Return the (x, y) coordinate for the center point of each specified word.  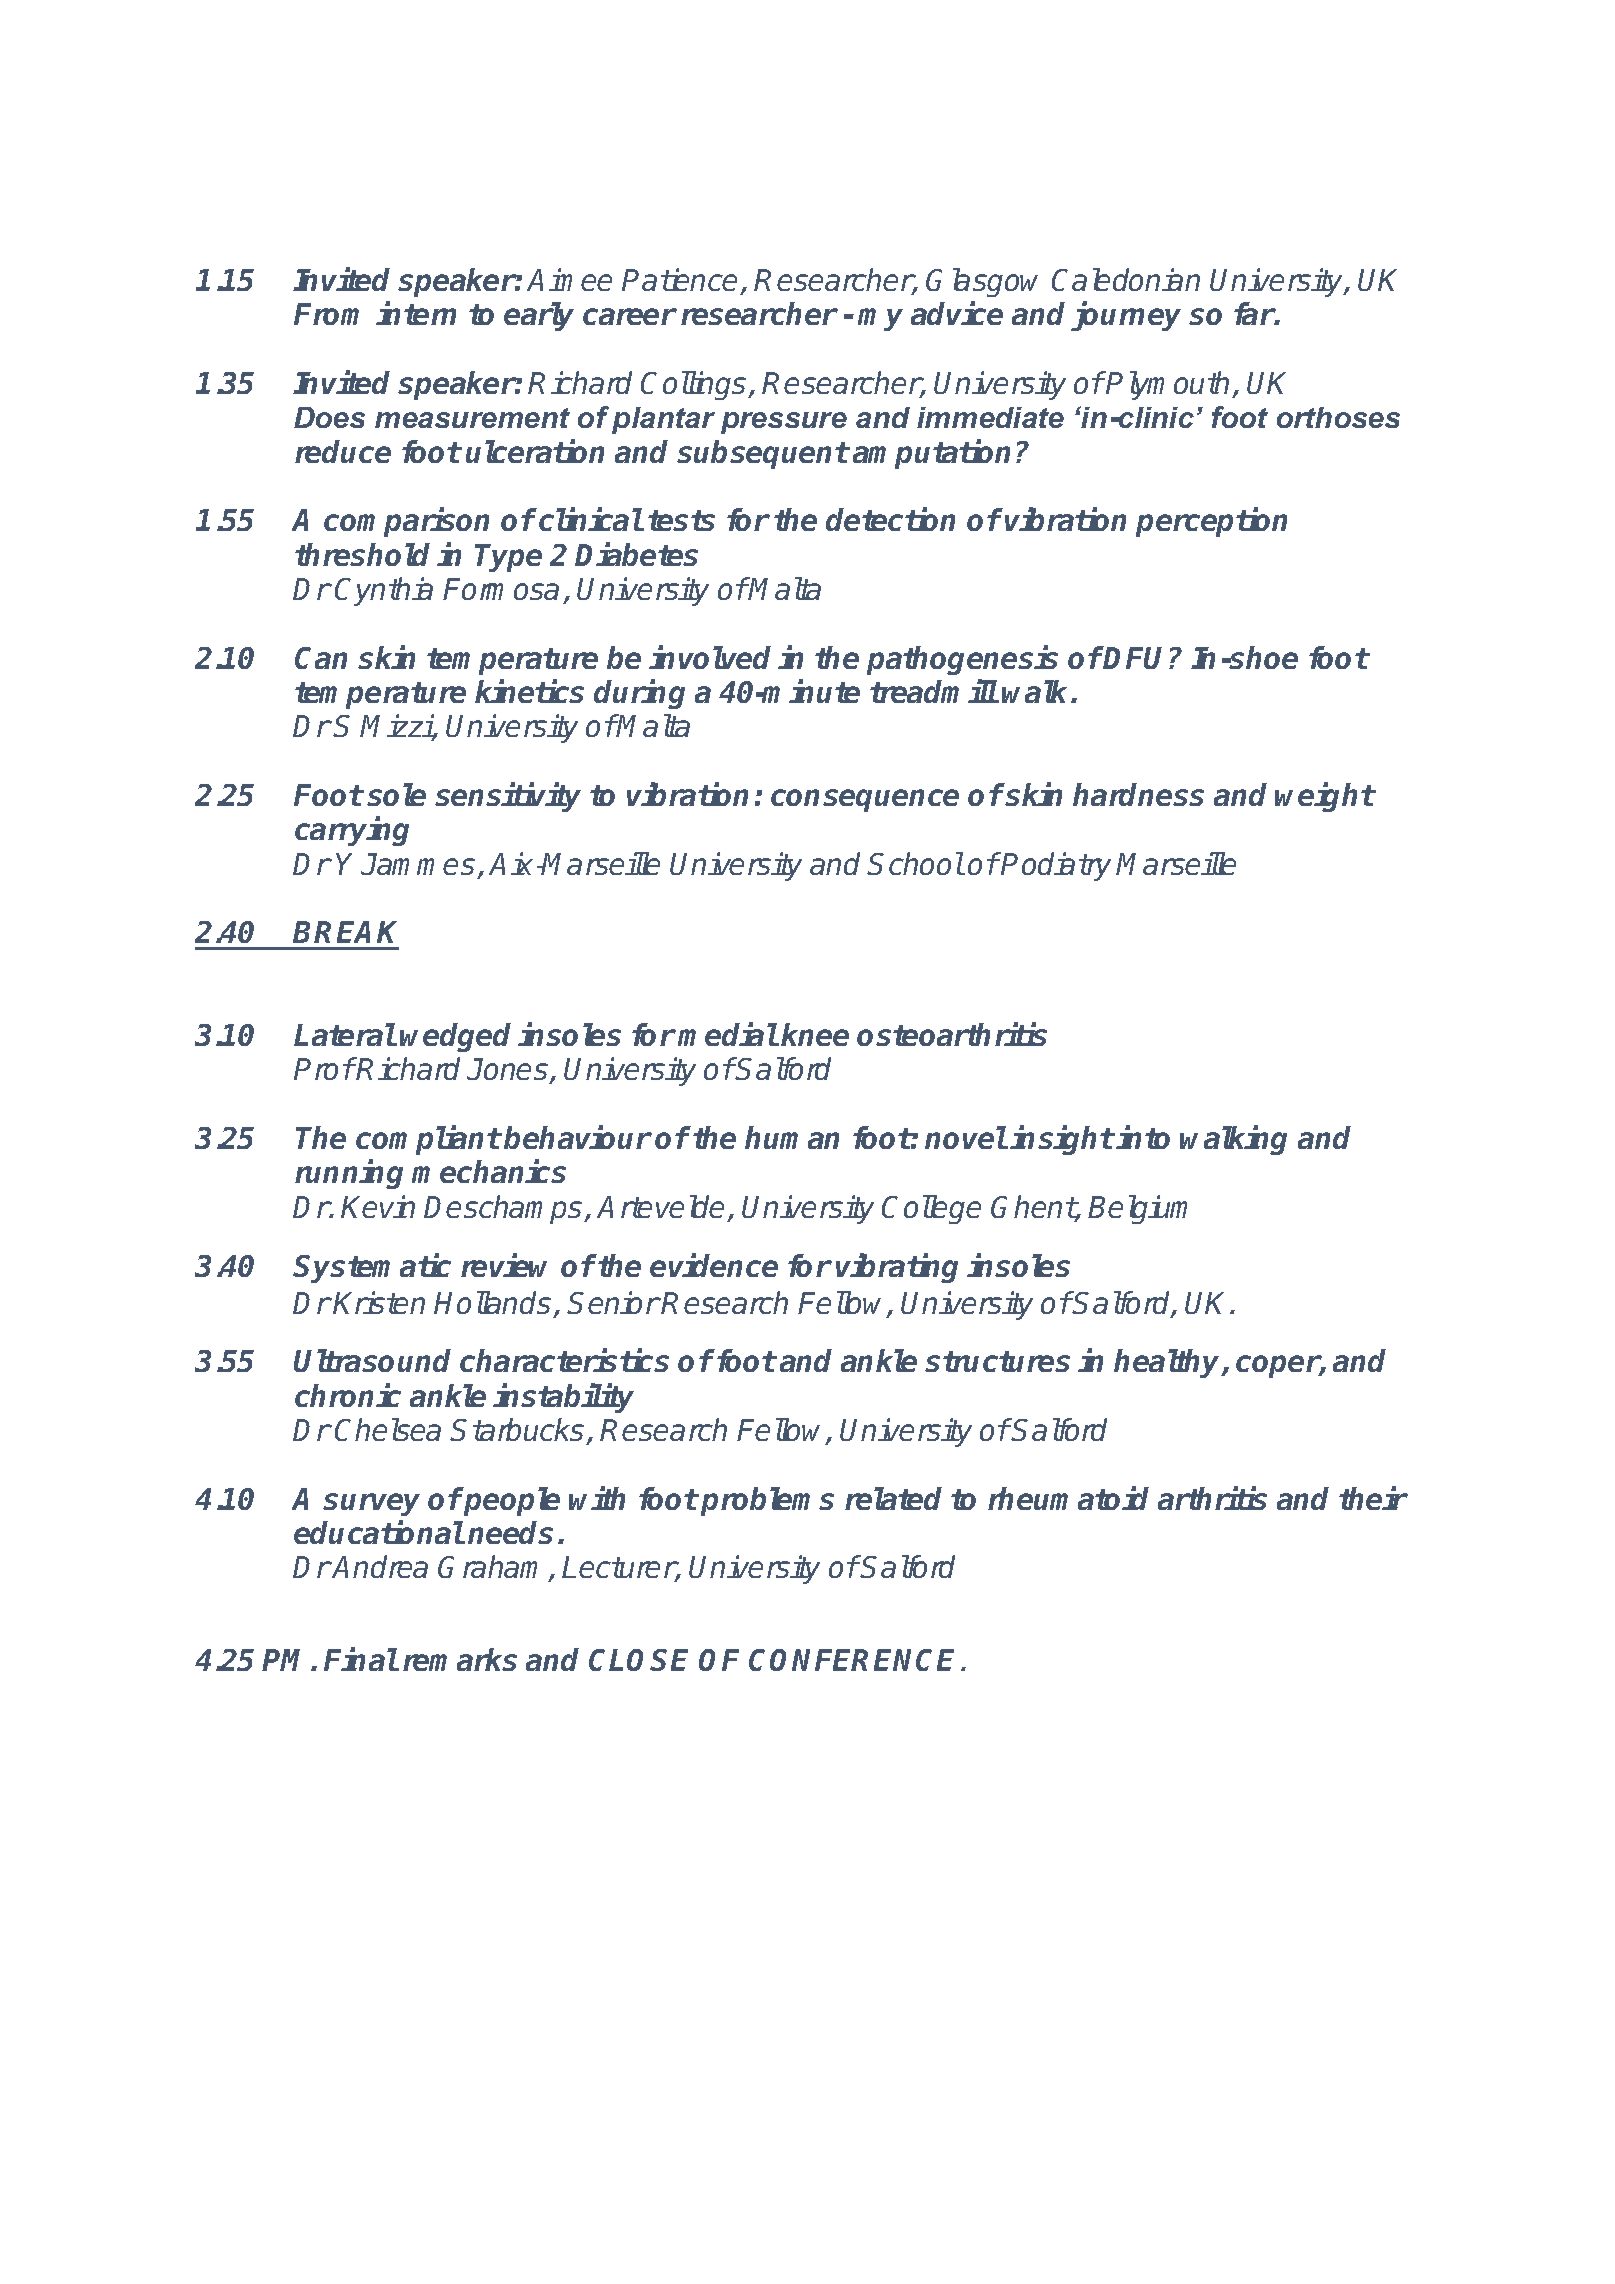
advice (957, 313)
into (1143, 1137)
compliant (428, 1140)
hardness (1138, 794)
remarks (460, 1659)
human (792, 1137)
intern (416, 313)
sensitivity (508, 797)
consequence (865, 800)
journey (1126, 316)
